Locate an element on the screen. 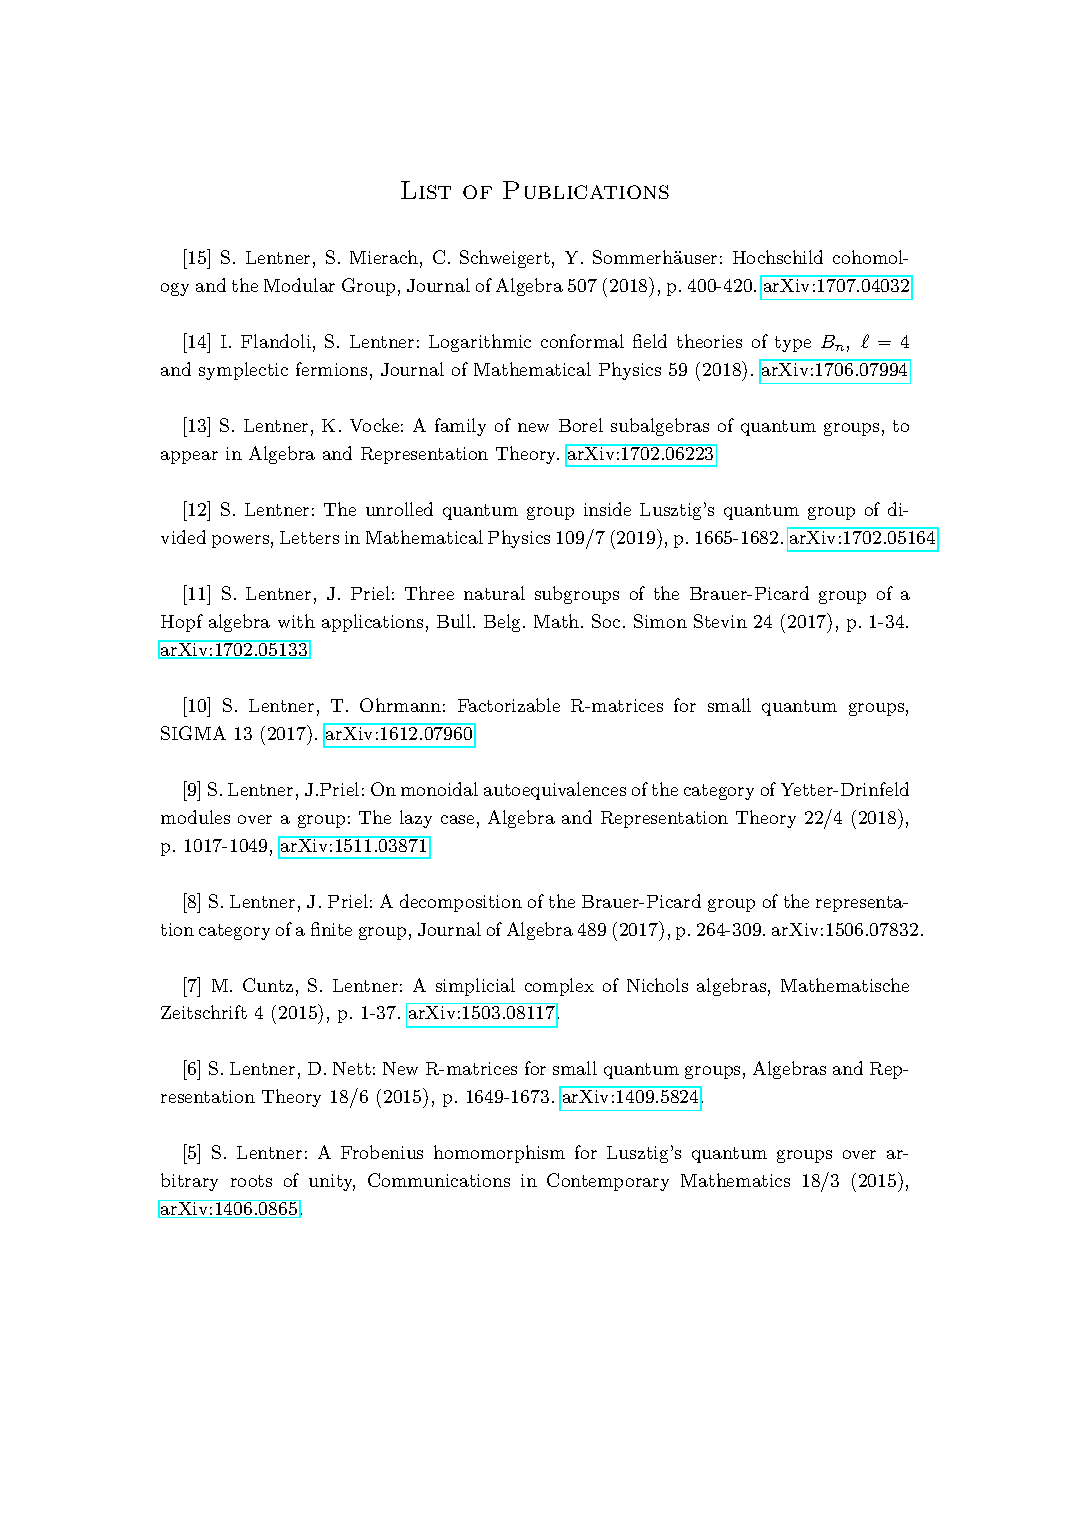 This screenshot has height=1515, width=1071. Modular is located at coordinates (299, 285).
